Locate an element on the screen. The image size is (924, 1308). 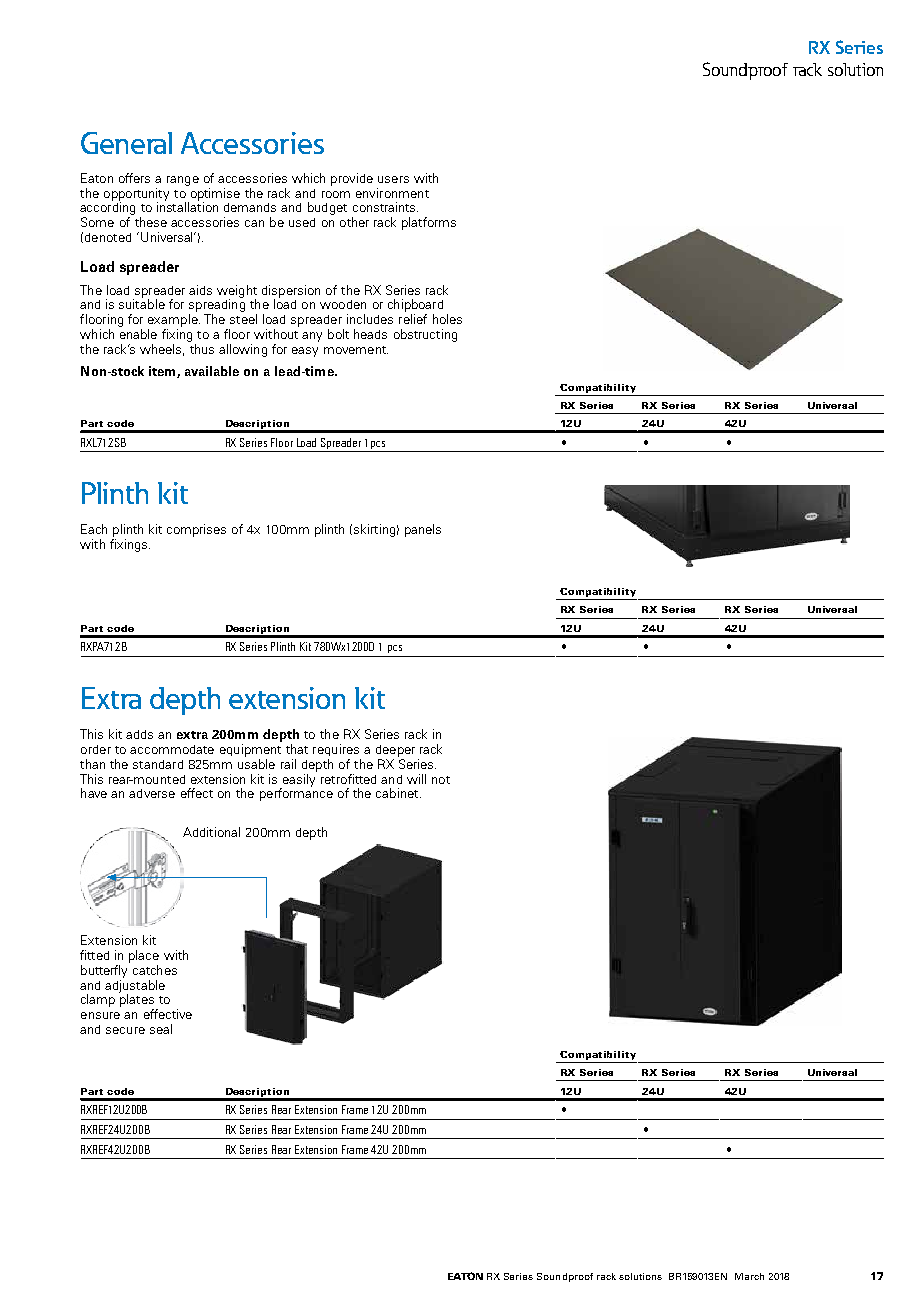
seal is located at coordinates (161, 1029).
